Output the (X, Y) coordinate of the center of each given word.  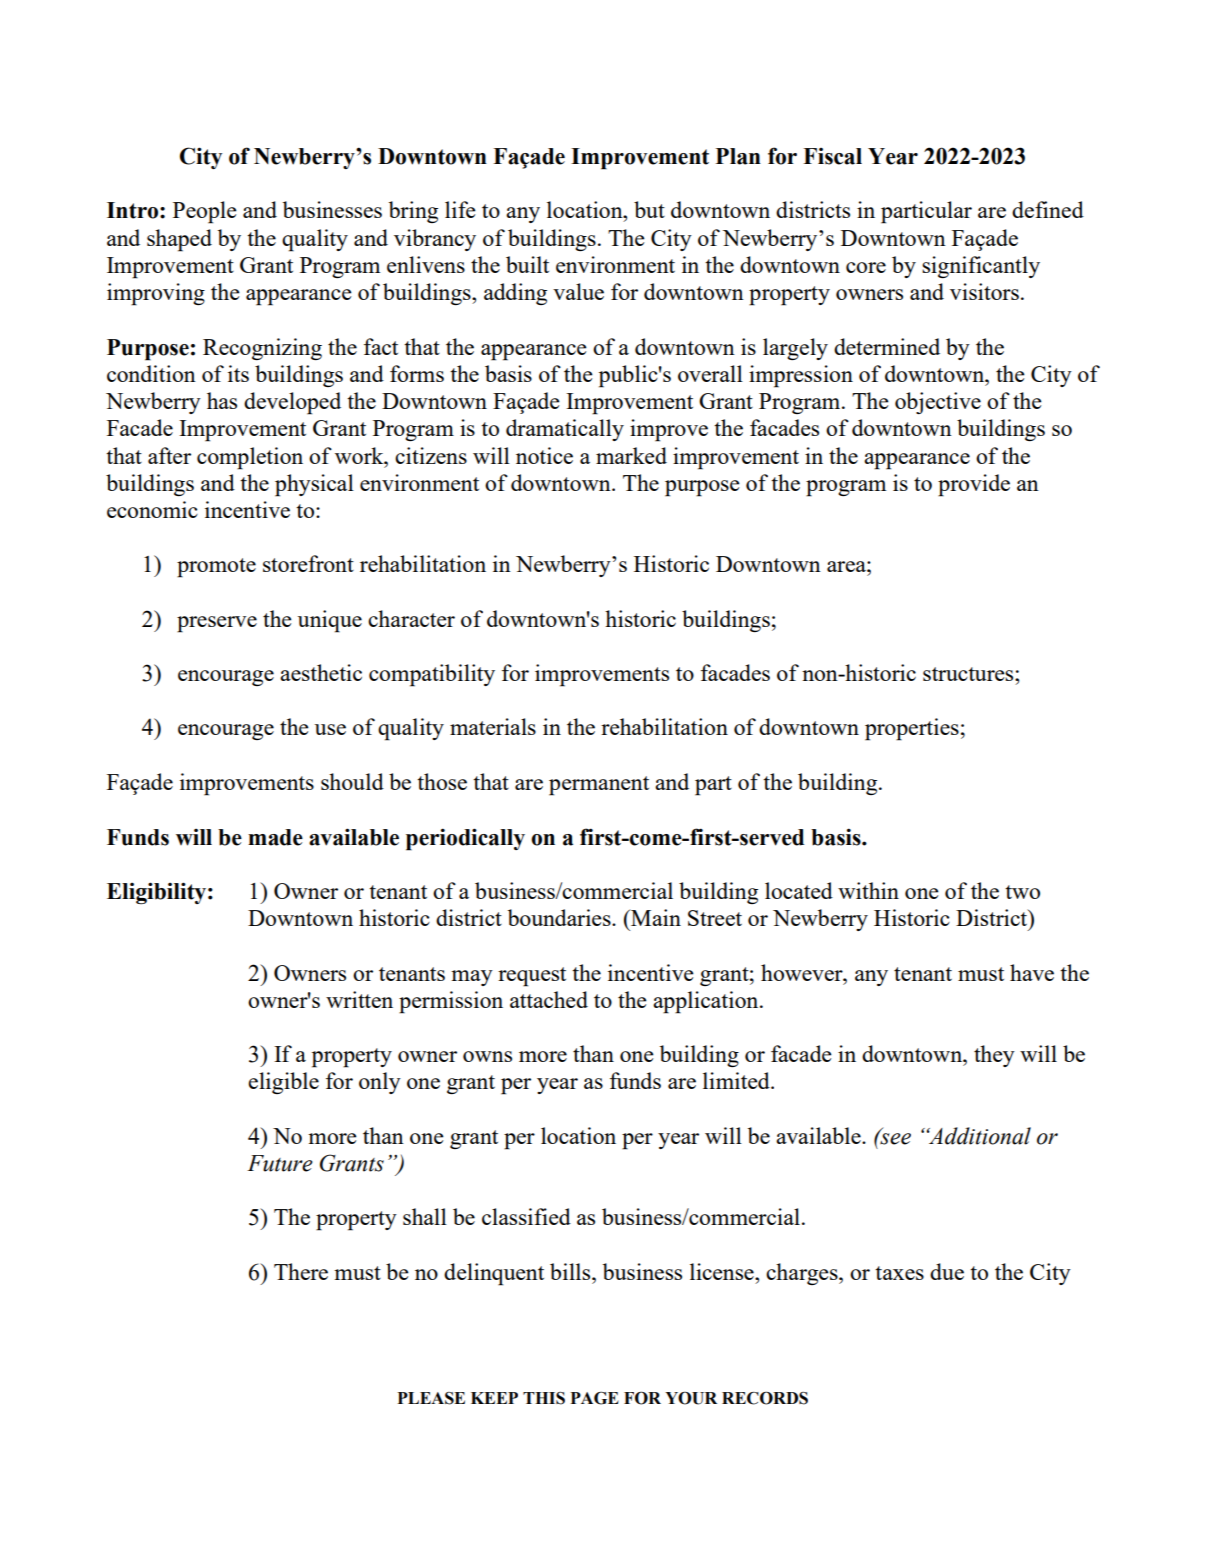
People (205, 212)
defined (1048, 209)
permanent (599, 786)
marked (631, 455)
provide (974, 485)
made (275, 837)
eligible (283, 1083)
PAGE (595, 1398)
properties (912, 729)
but (649, 209)
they (994, 1056)
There (301, 1271)
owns (487, 1056)
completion (250, 458)
